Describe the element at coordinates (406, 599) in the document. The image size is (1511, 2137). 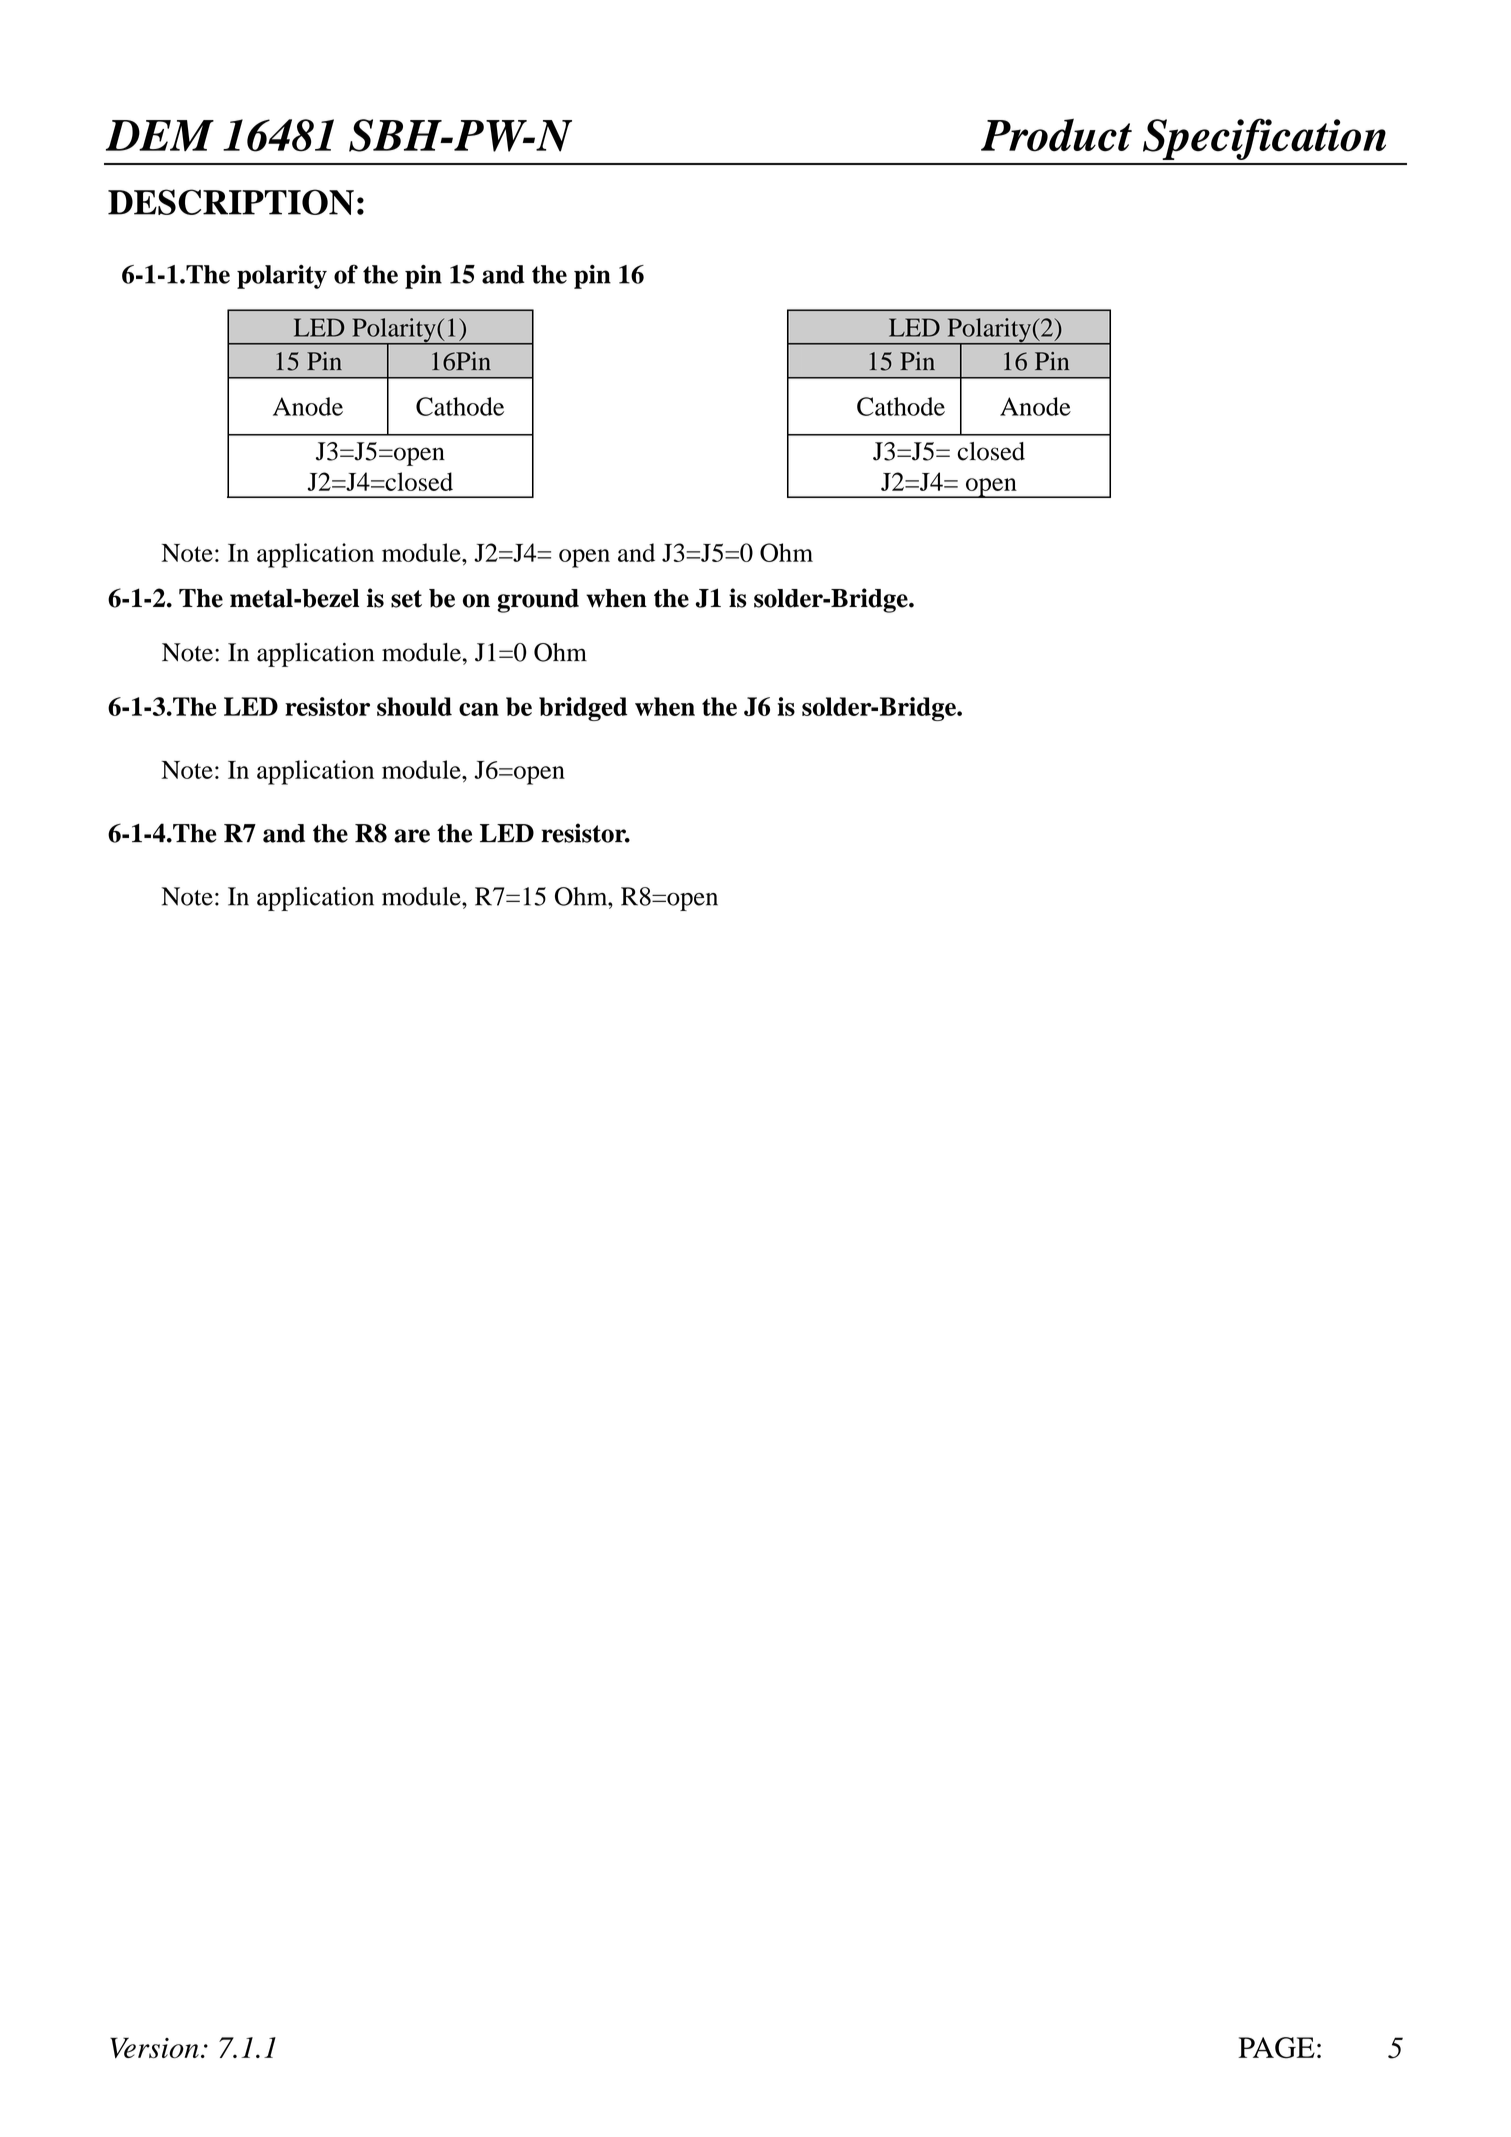
I see `set` at that location.
